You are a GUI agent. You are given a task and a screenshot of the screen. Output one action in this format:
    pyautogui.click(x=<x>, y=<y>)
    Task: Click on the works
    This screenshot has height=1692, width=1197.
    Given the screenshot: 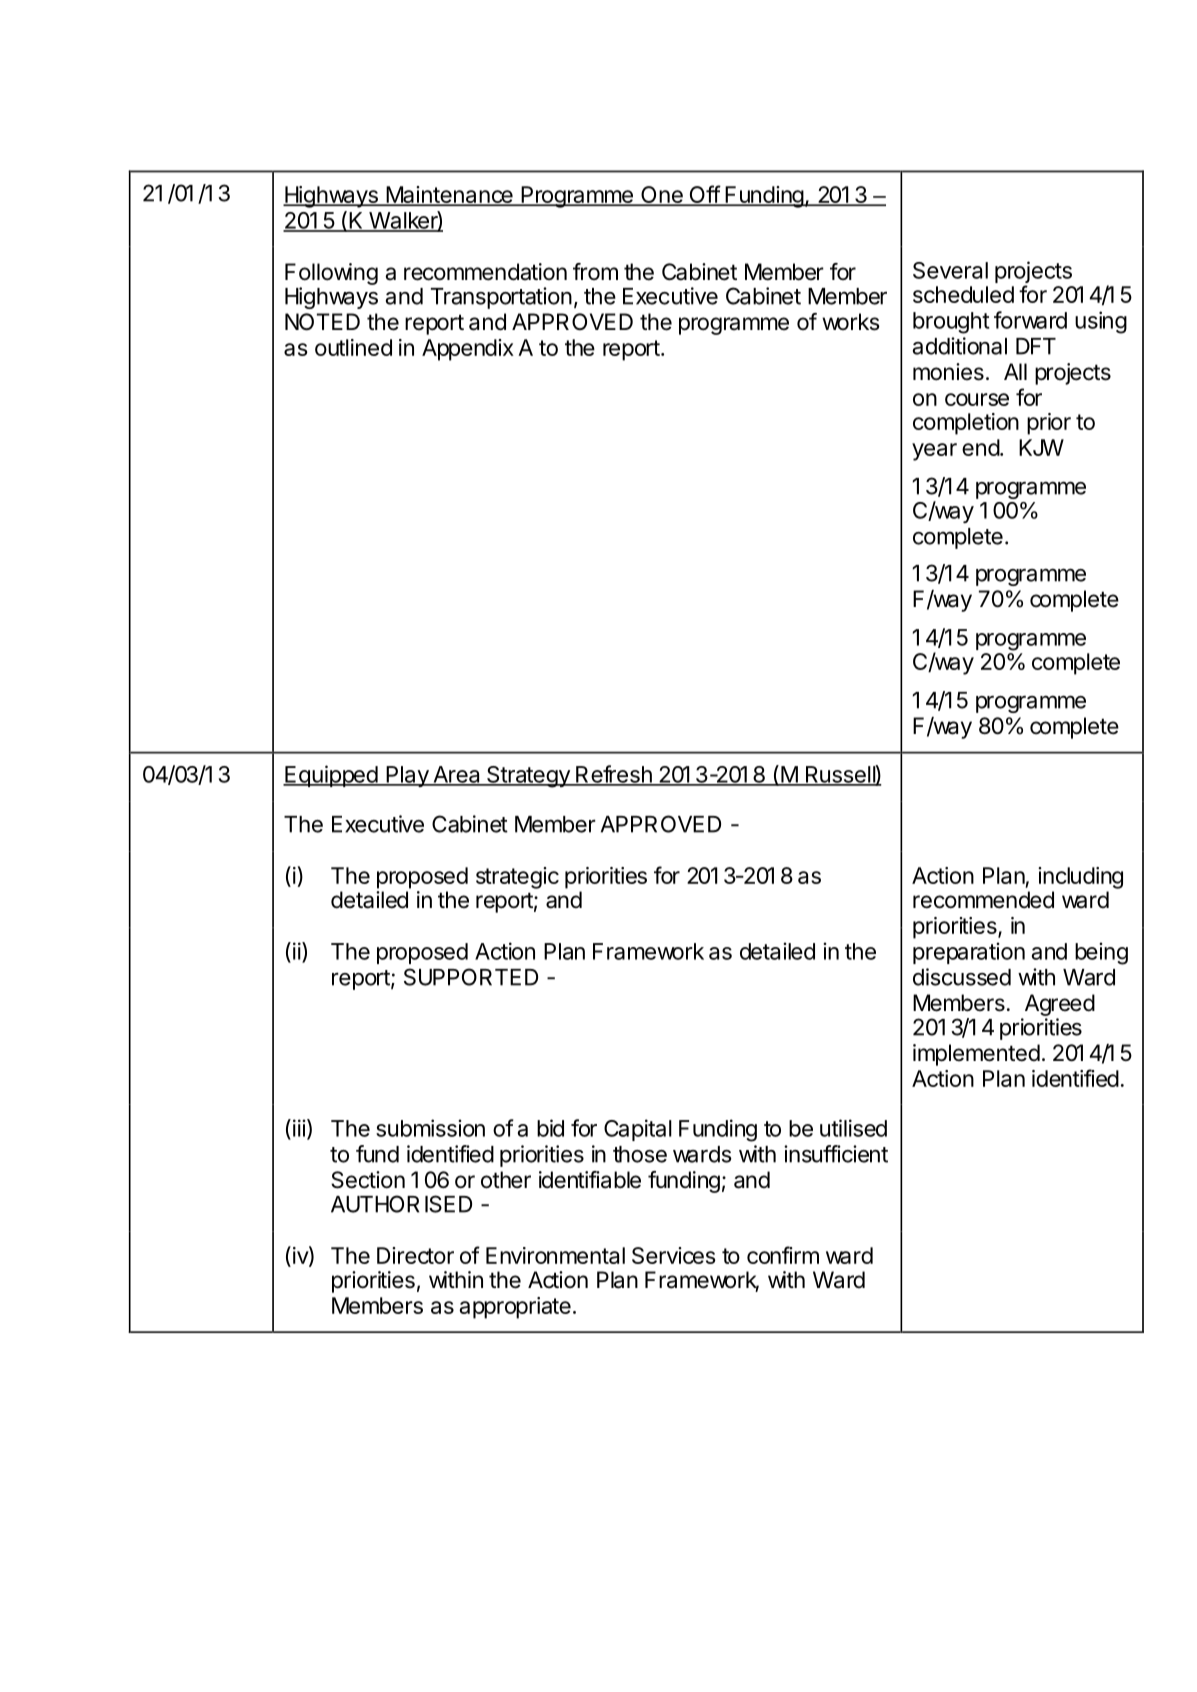 What is the action you would take?
    pyautogui.click(x=851, y=322)
